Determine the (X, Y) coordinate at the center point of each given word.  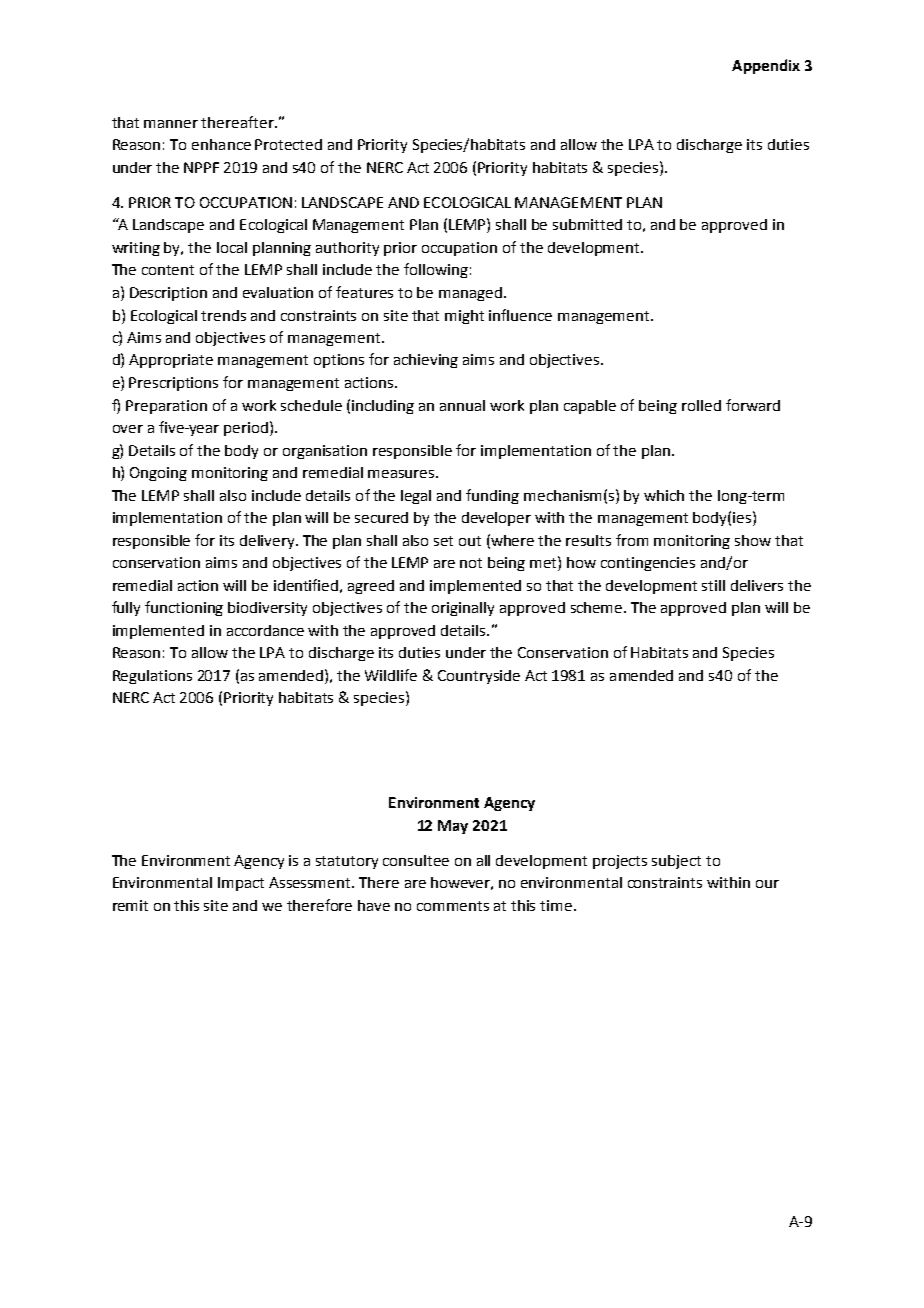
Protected (288, 144)
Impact (241, 884)
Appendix (766, 66)
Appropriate (171, 361)
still (713, 585)
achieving (426, 361)
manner (171, 124)
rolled (701, 405)
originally (463, 609)
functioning (184, 608)
